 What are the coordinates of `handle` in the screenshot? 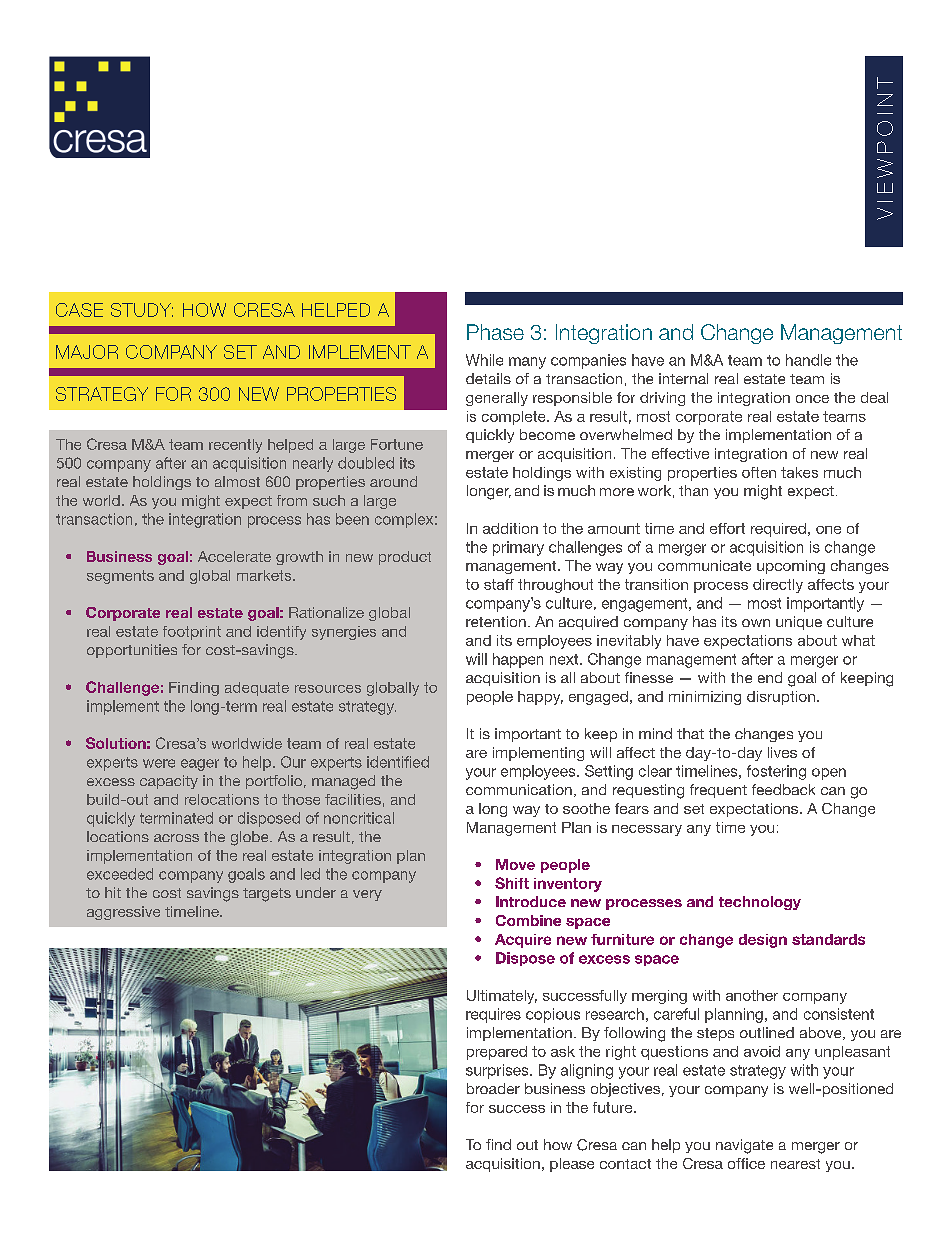 It's located at (808, 360).
